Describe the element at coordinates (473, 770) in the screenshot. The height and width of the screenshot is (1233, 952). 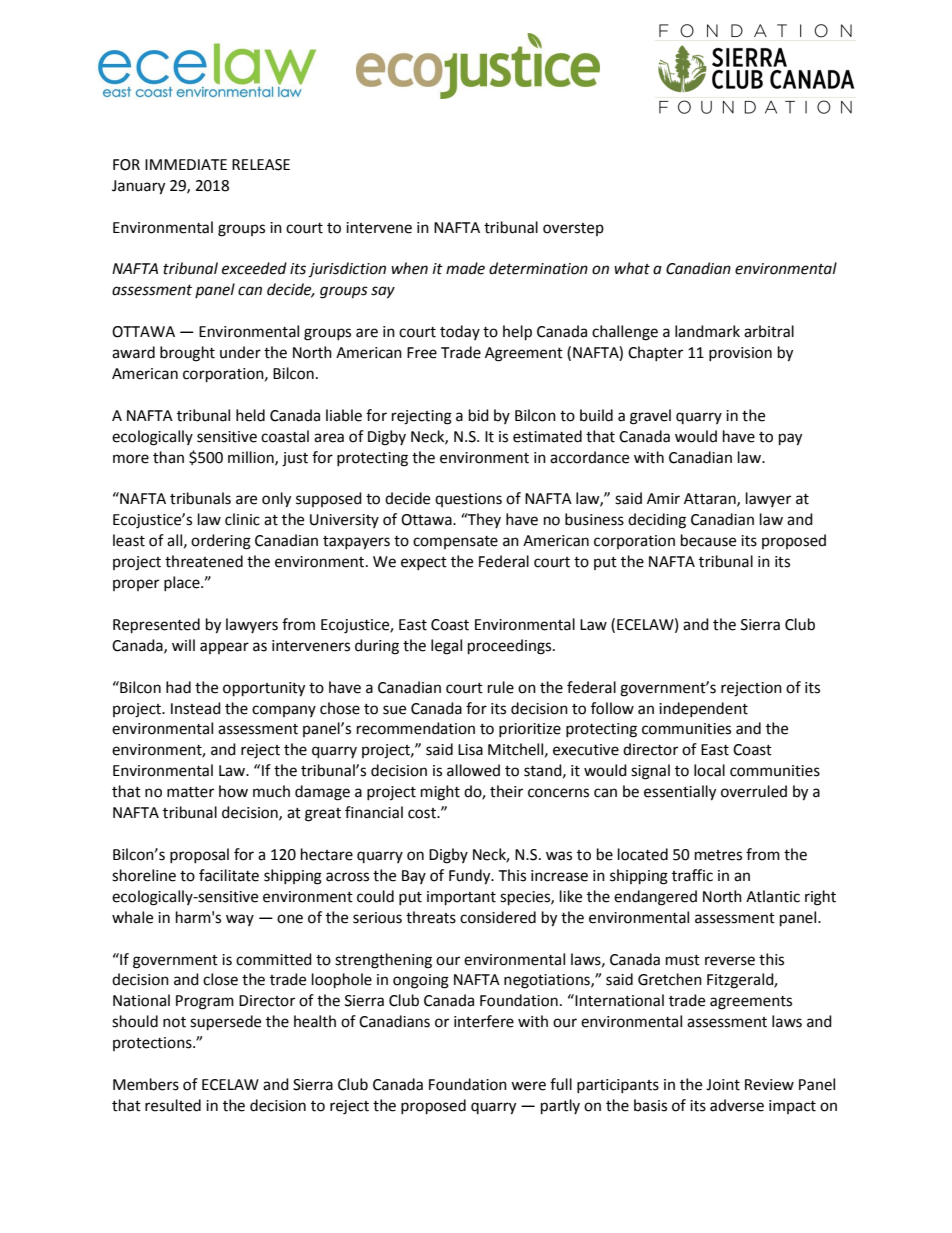
I see `allowed` at that location.
